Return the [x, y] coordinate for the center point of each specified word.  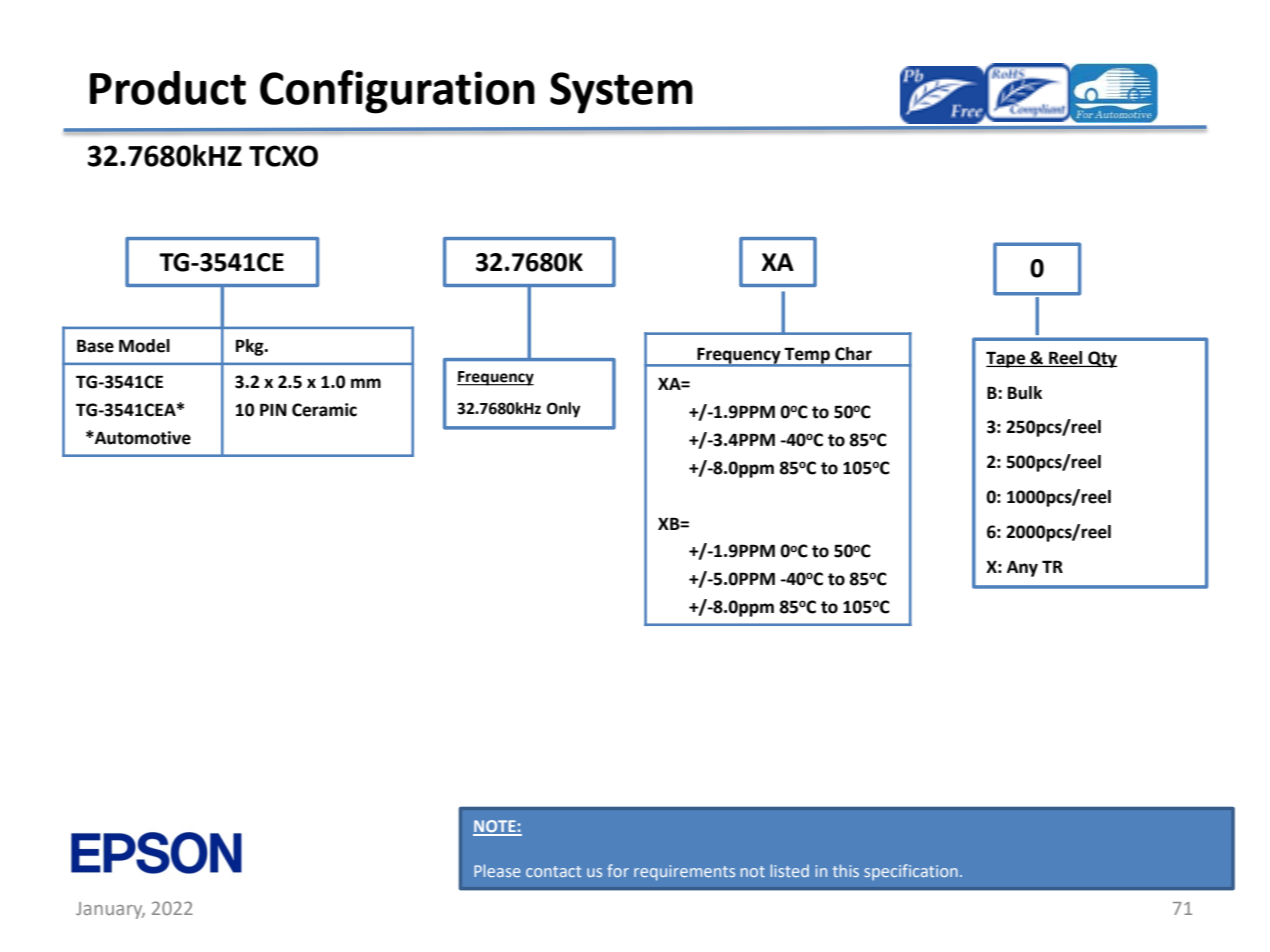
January [110, 910]
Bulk [1025, 393]
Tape [1007, 359]
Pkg [251, 347]
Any [1022, 569]
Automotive [142, 438]
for [618, 870]
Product [168, 88]
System [621, 93]
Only [563, 410]
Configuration [397, 92]
